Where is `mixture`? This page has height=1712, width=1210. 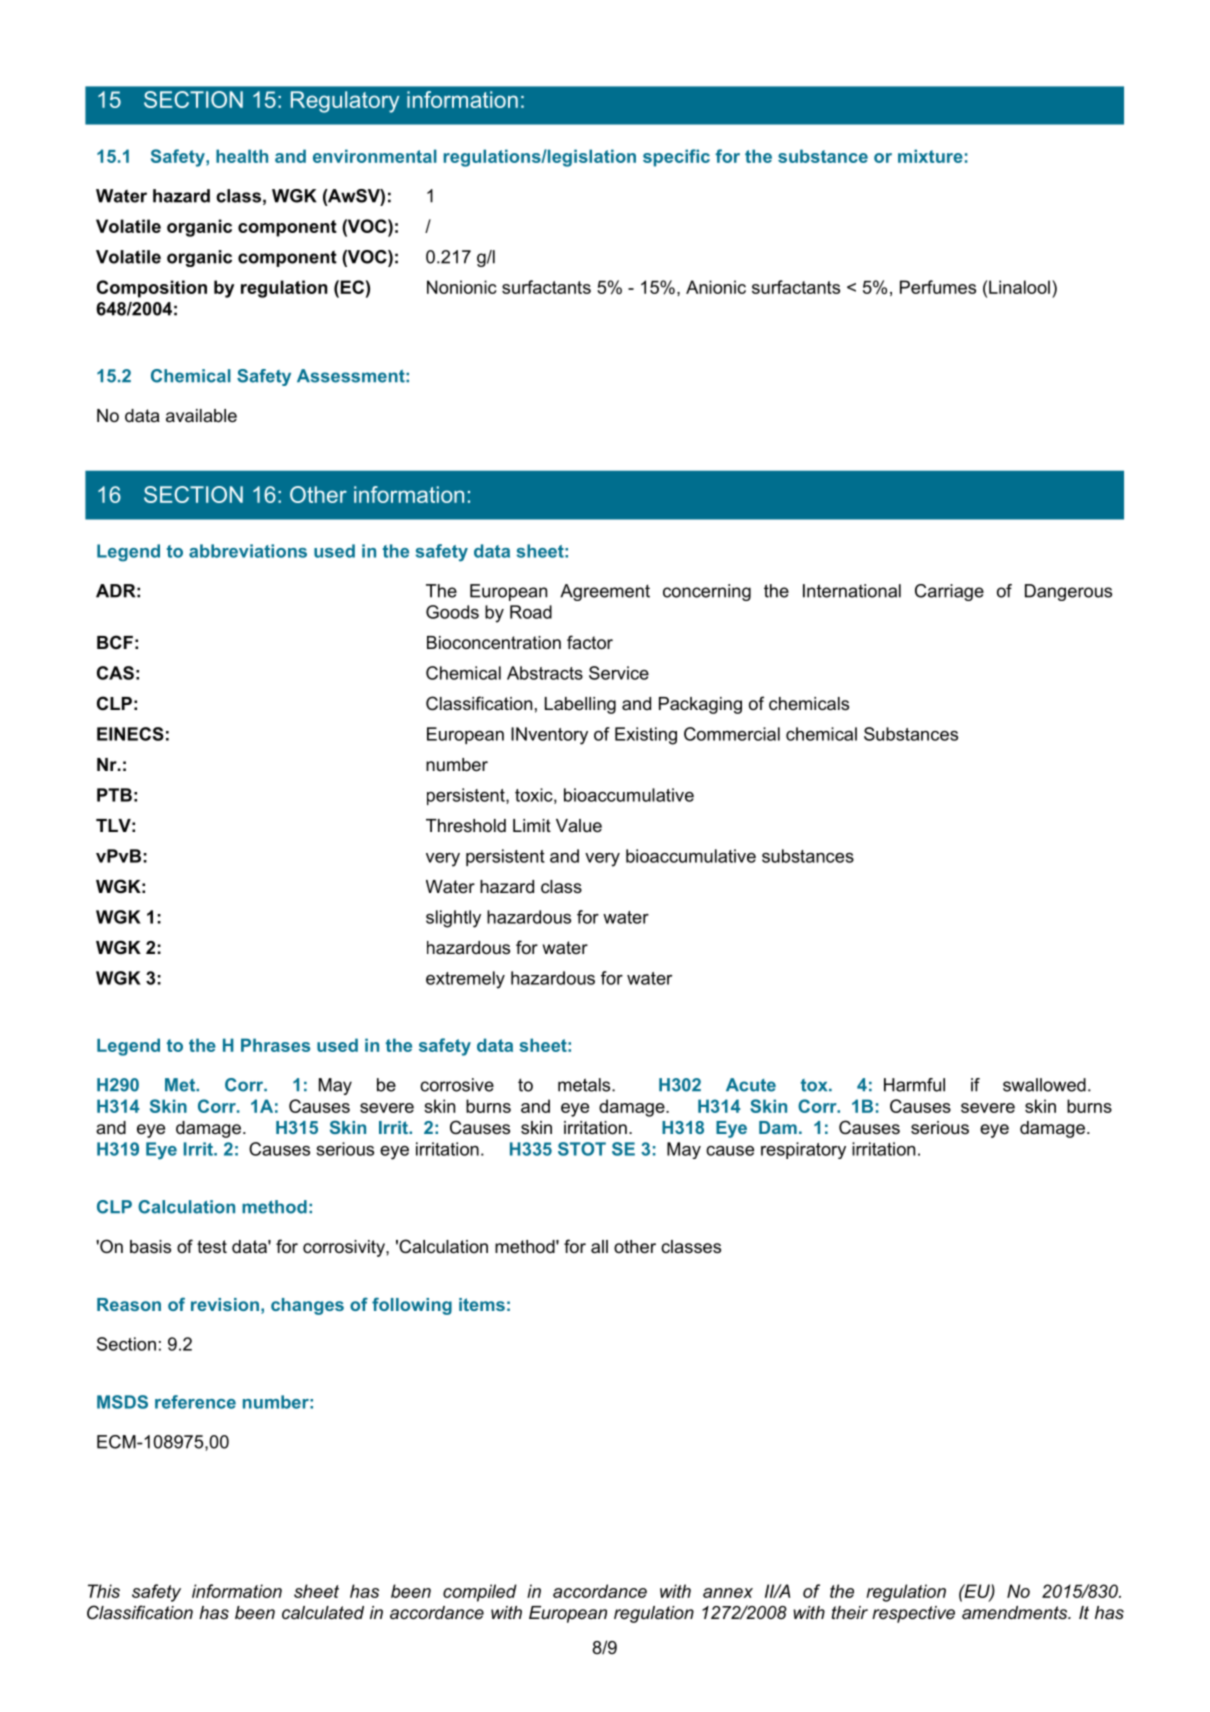 mixture is located at coordinates (930, 156).
